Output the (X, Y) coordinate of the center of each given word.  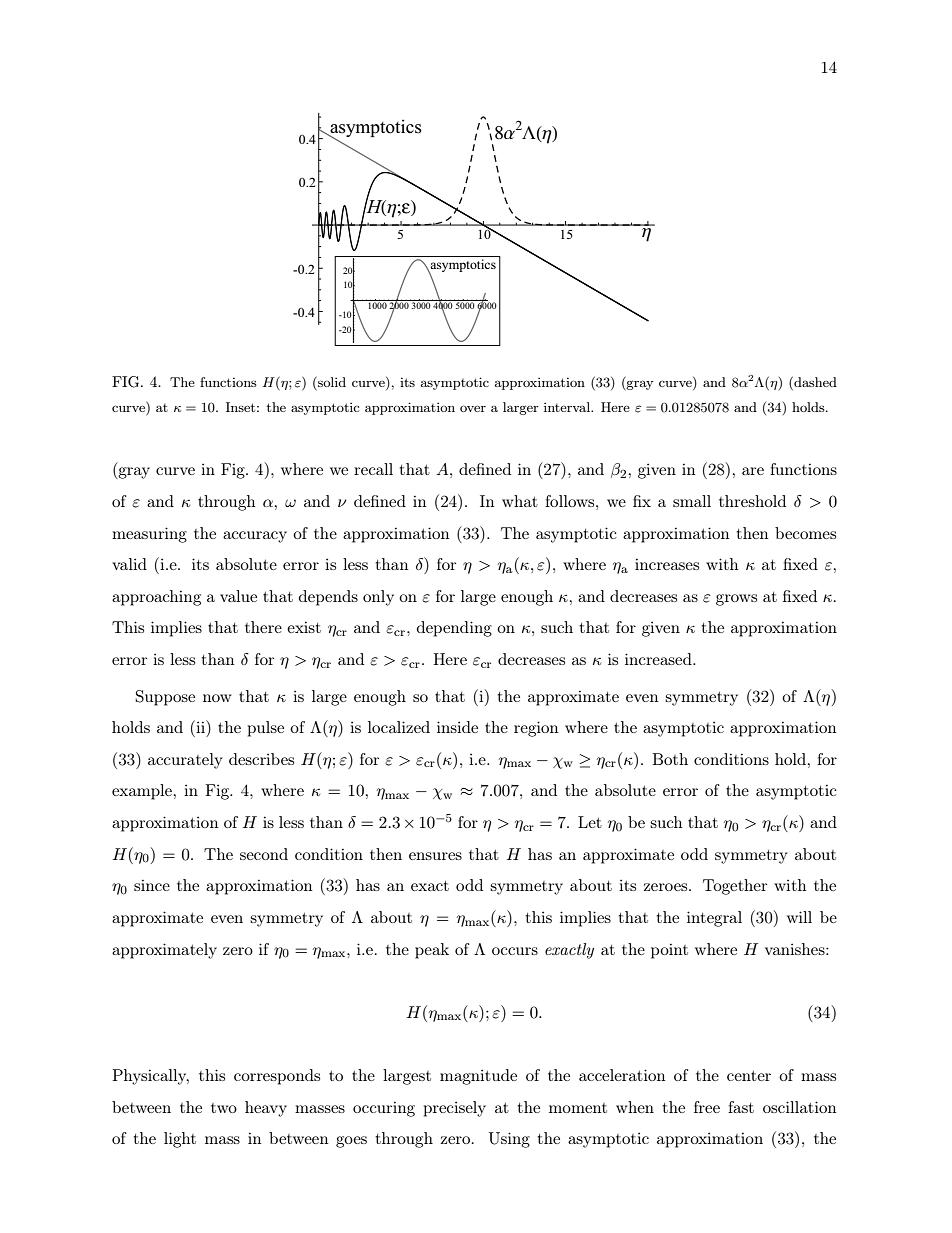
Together (735, 887)
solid (331, 382)
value (238, 596)
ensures (435, 856)
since (152, 885)
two (224, 1108)
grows (736, 600)
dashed (814, 382)
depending (454, 629)
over (473, 408)
